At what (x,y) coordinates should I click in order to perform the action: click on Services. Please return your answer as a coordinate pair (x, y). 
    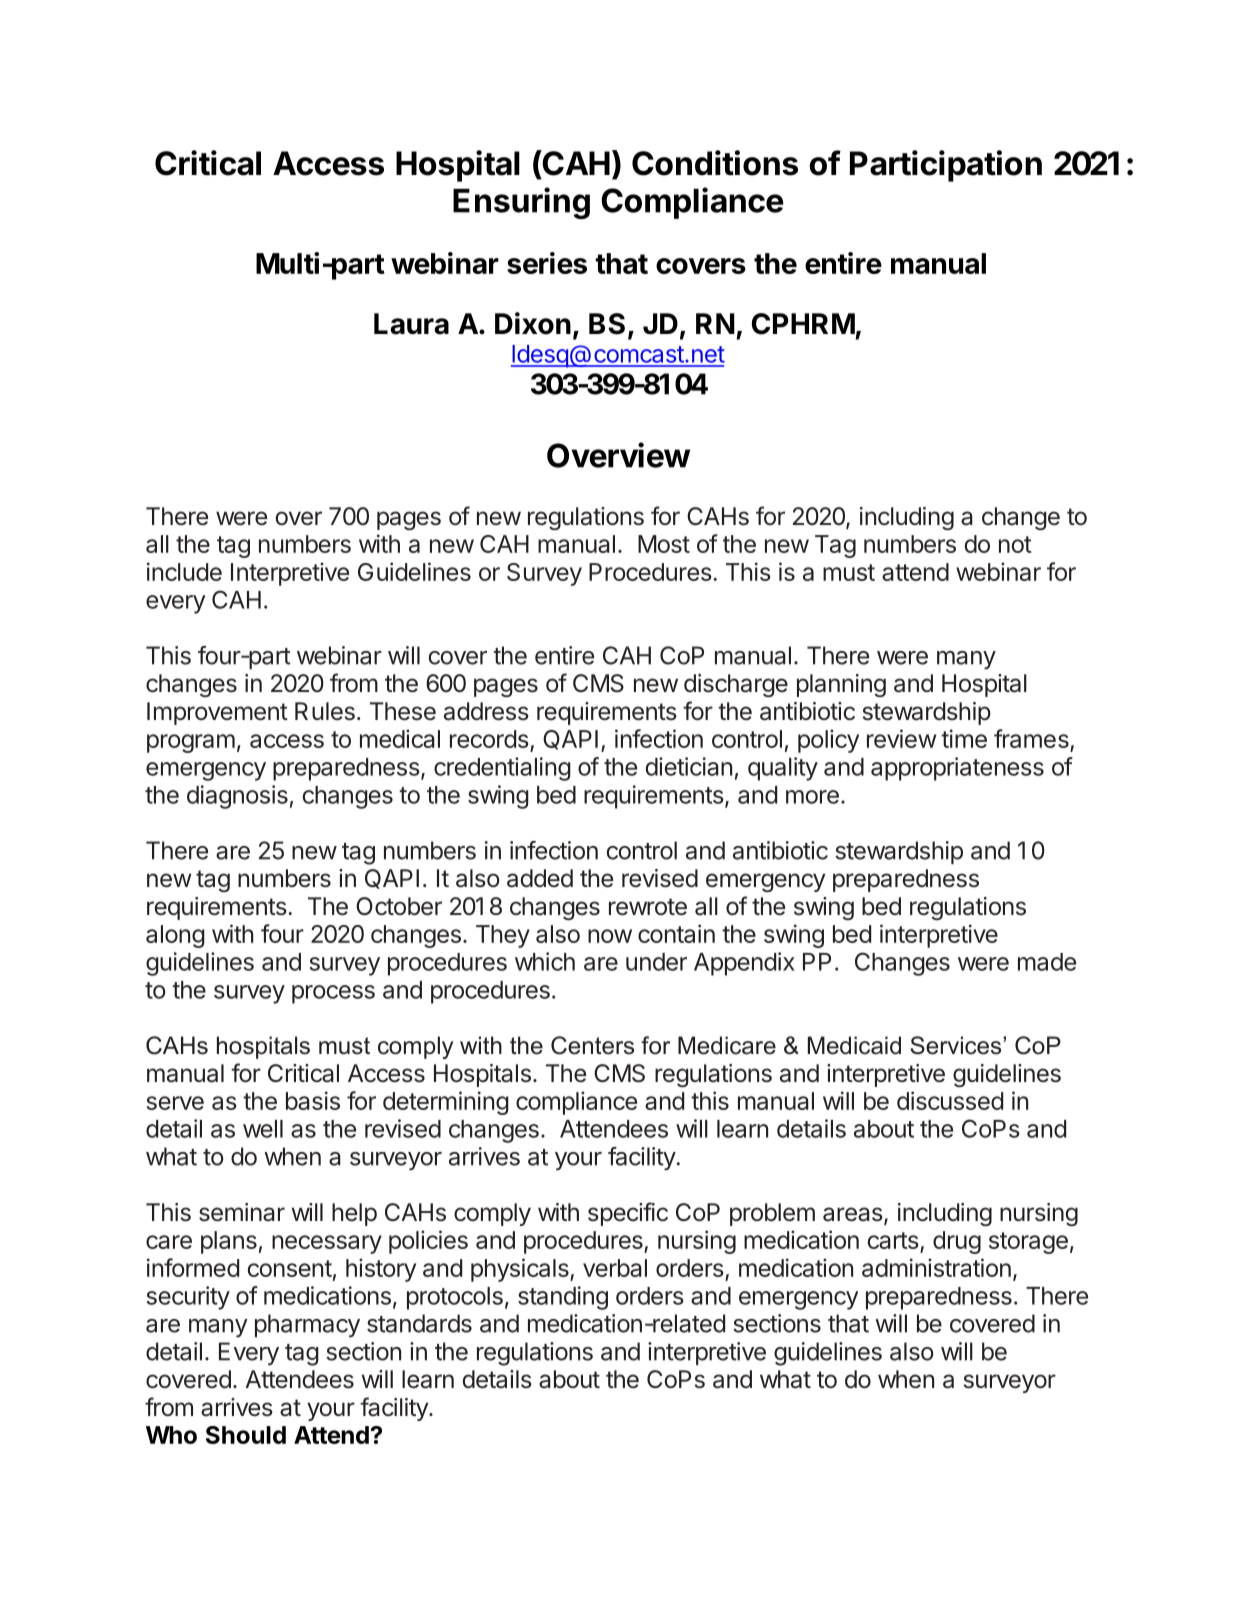
    Looking at the image, I should click on (957, 1045).
